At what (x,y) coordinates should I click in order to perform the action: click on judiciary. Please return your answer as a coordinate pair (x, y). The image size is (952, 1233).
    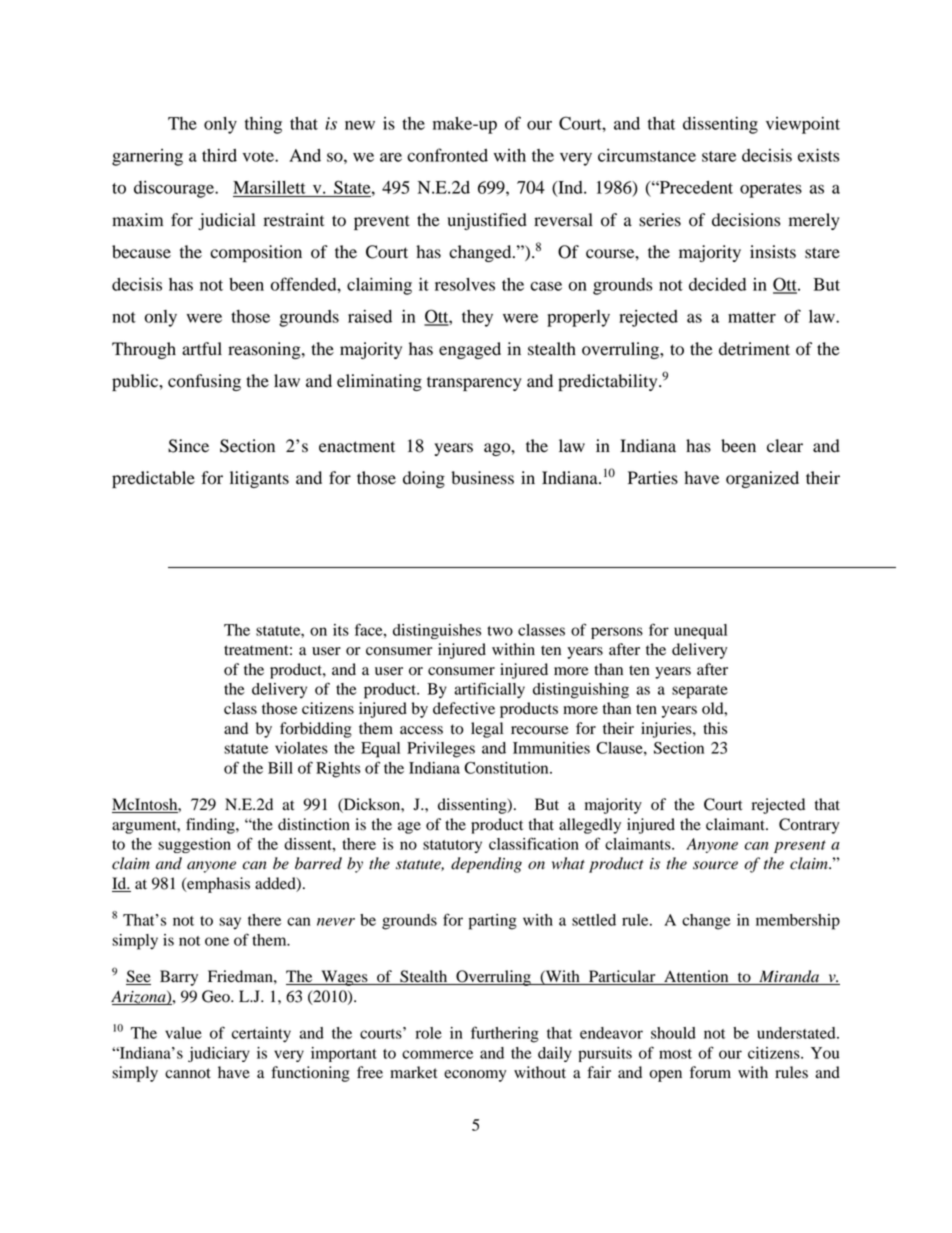
    Looking at the image, I should click on (219, 1054).
